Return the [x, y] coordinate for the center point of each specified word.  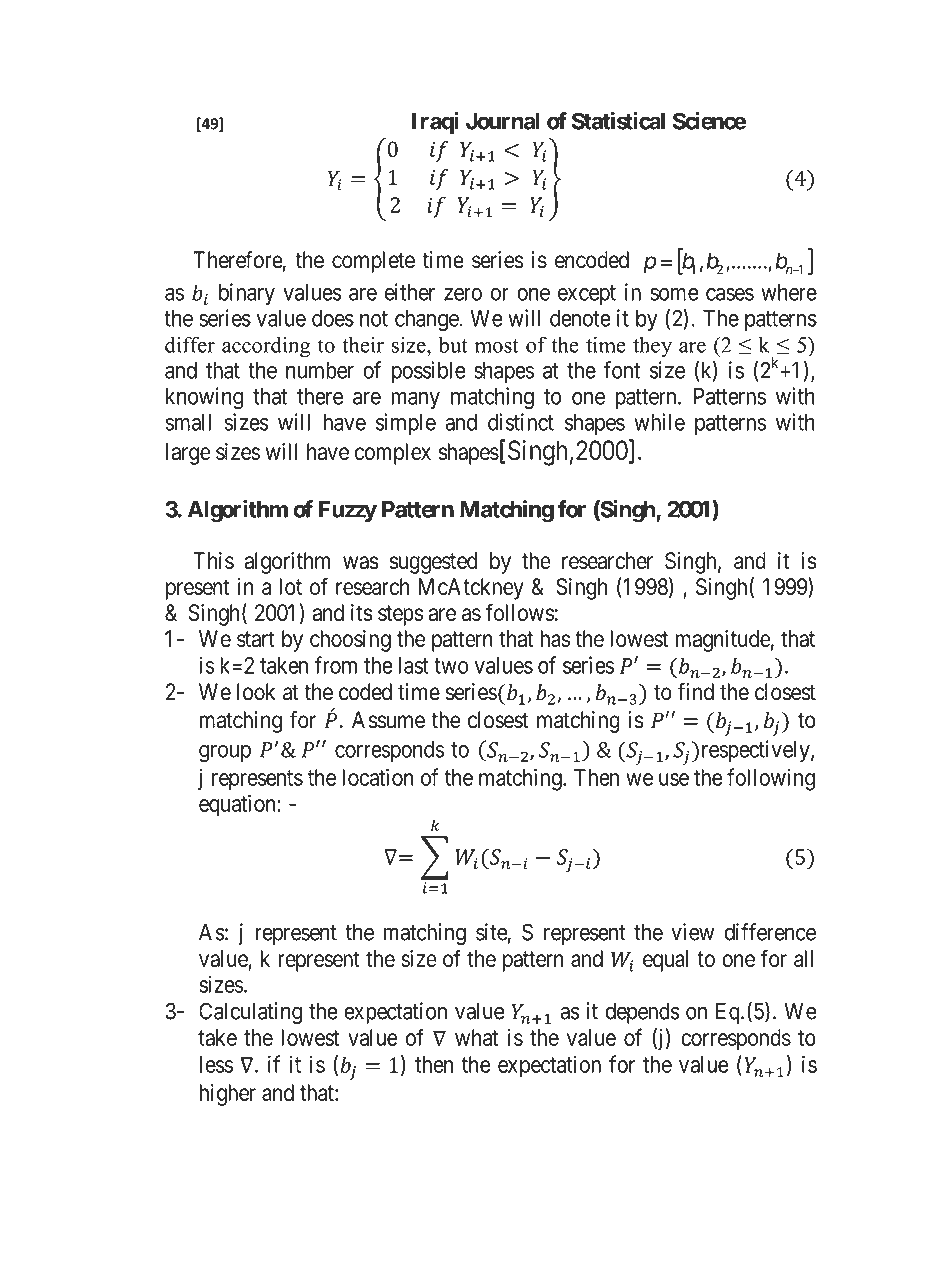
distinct [521, 422]
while [659, 422]
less [216, 1064]
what [476, 1037]
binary [247, 294]
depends [642, 1013]
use [674, 779]
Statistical [618, 121]
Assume [388, 720]
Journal [503, 121]
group [225, 754]
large [188, 454]
